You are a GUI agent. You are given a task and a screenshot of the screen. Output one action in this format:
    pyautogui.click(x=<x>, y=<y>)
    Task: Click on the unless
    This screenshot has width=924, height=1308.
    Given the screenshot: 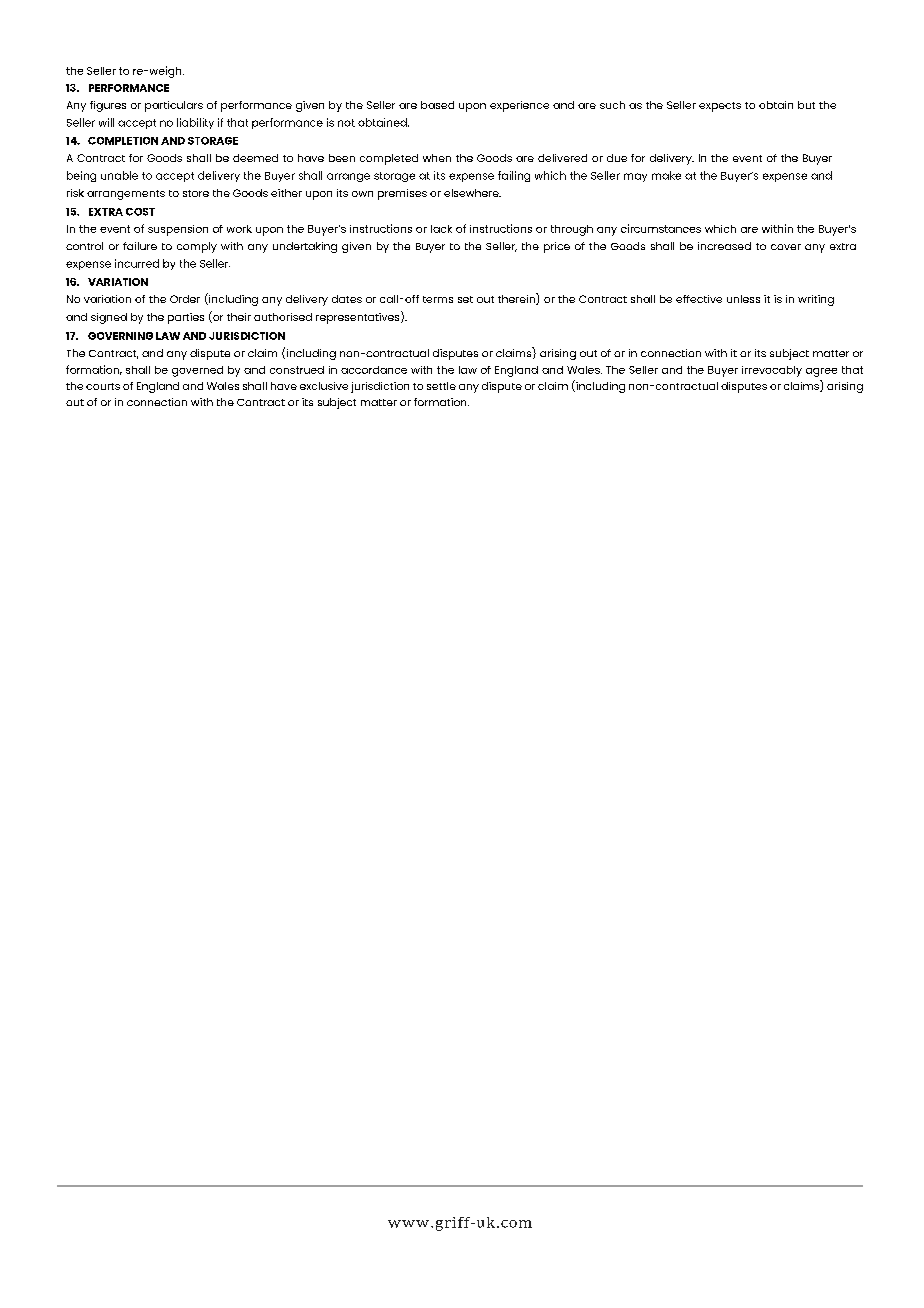 What is the action you would take?
    pyautogui.click(x=743, y=299)
